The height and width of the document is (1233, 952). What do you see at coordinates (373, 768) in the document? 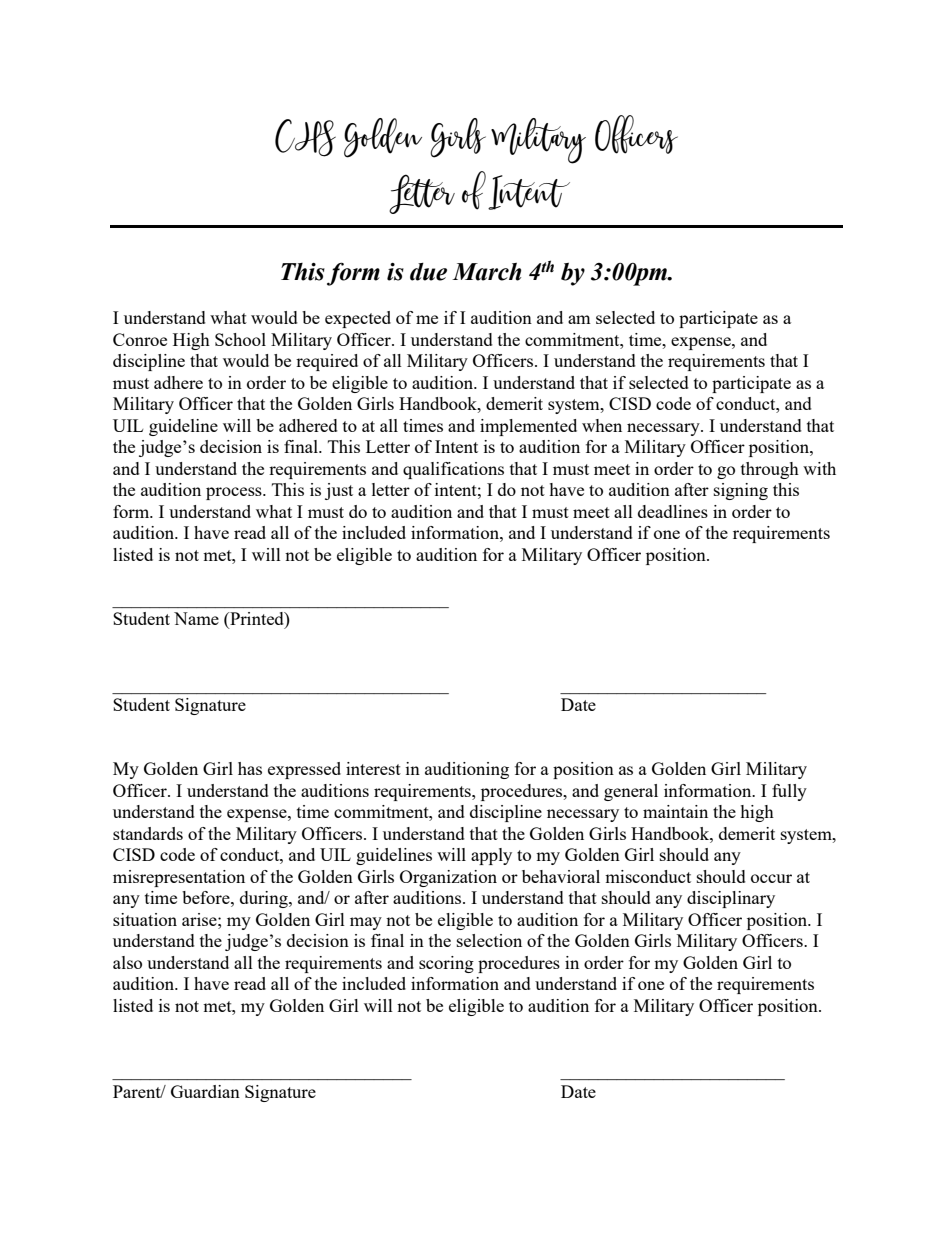
I see `interest` at bounding box center [373, 768].
